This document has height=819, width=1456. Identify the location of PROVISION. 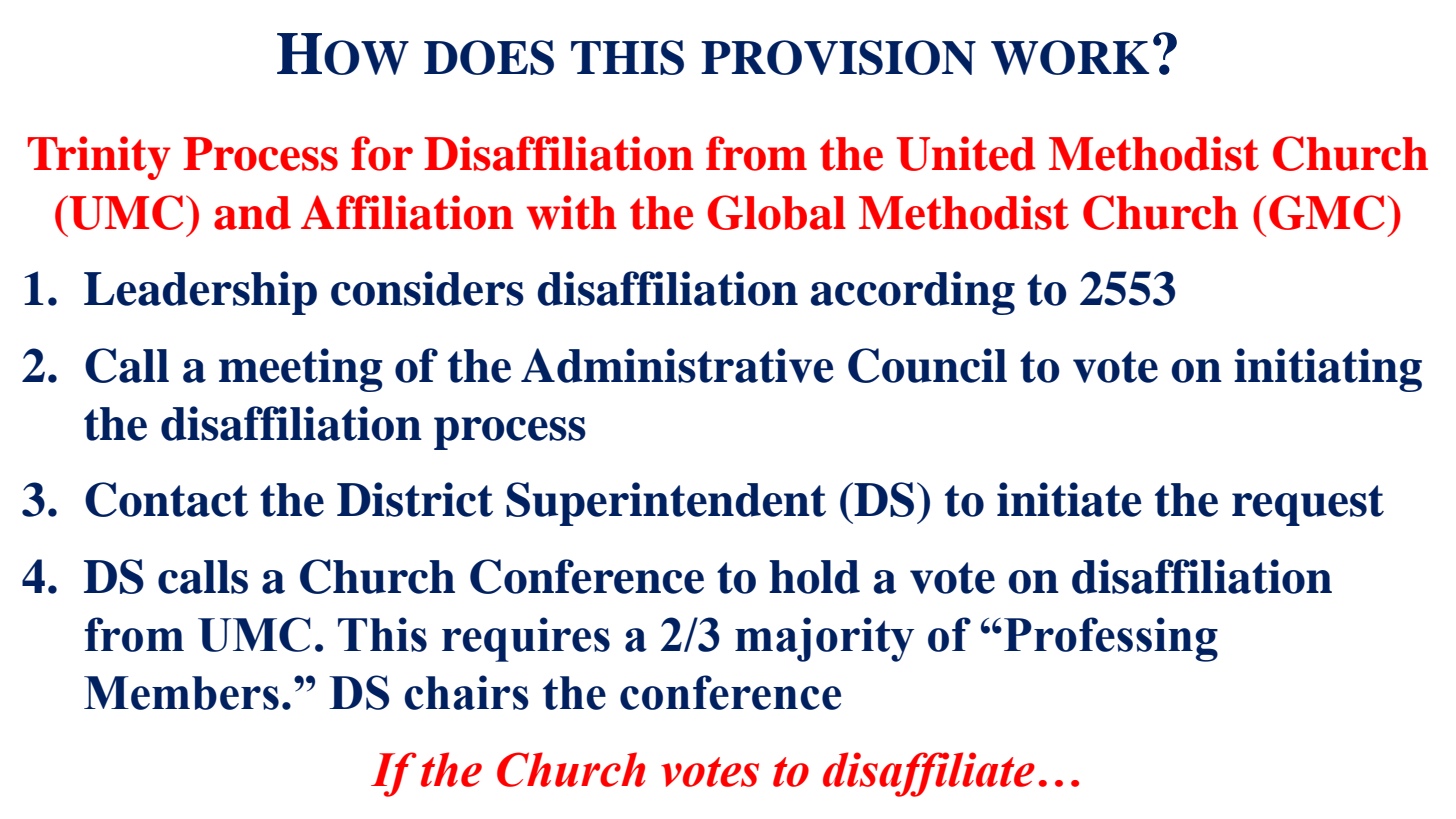
(838, 57).
